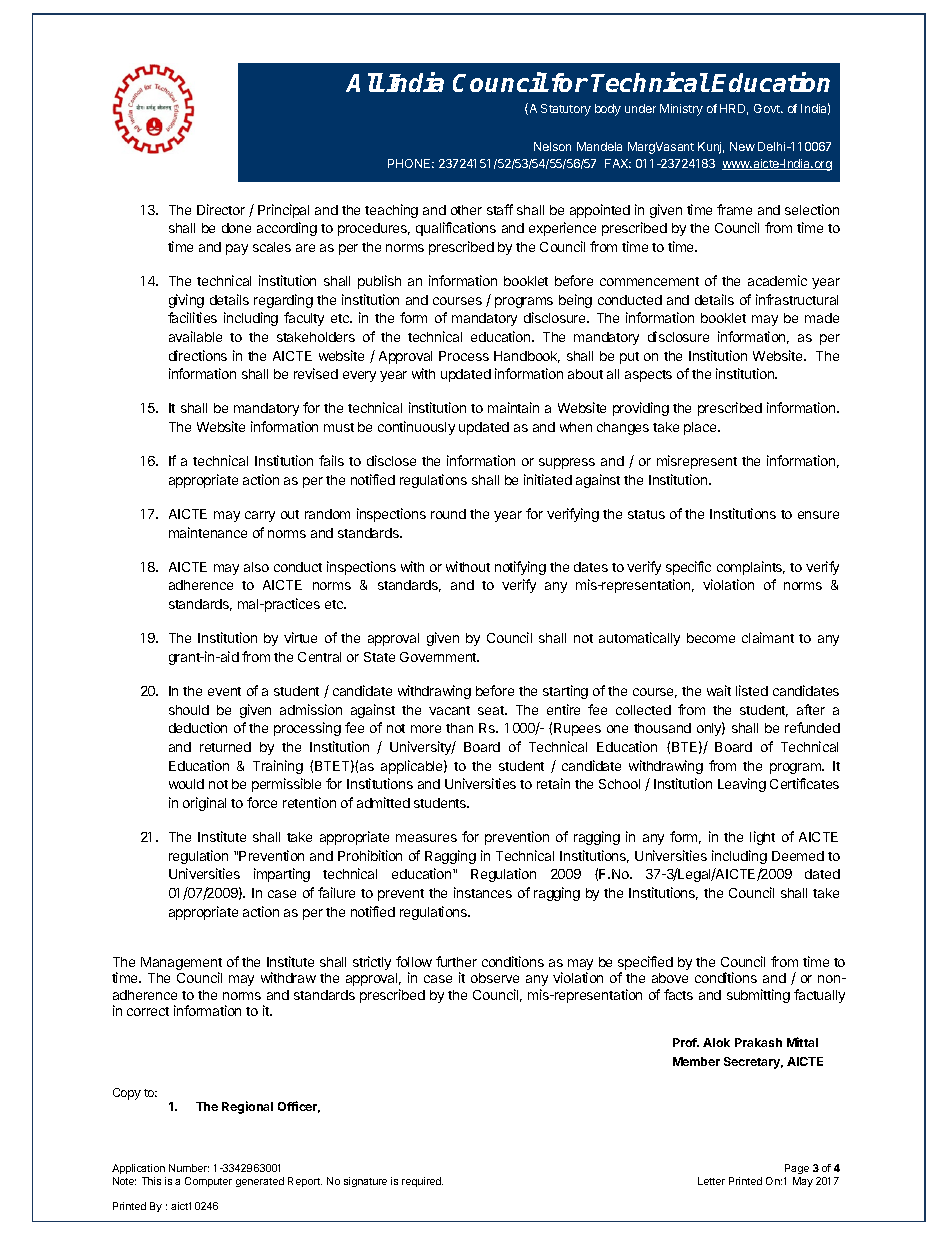 The image size is (952, 1233). I want to click on Computer, so click(208, 1182).
